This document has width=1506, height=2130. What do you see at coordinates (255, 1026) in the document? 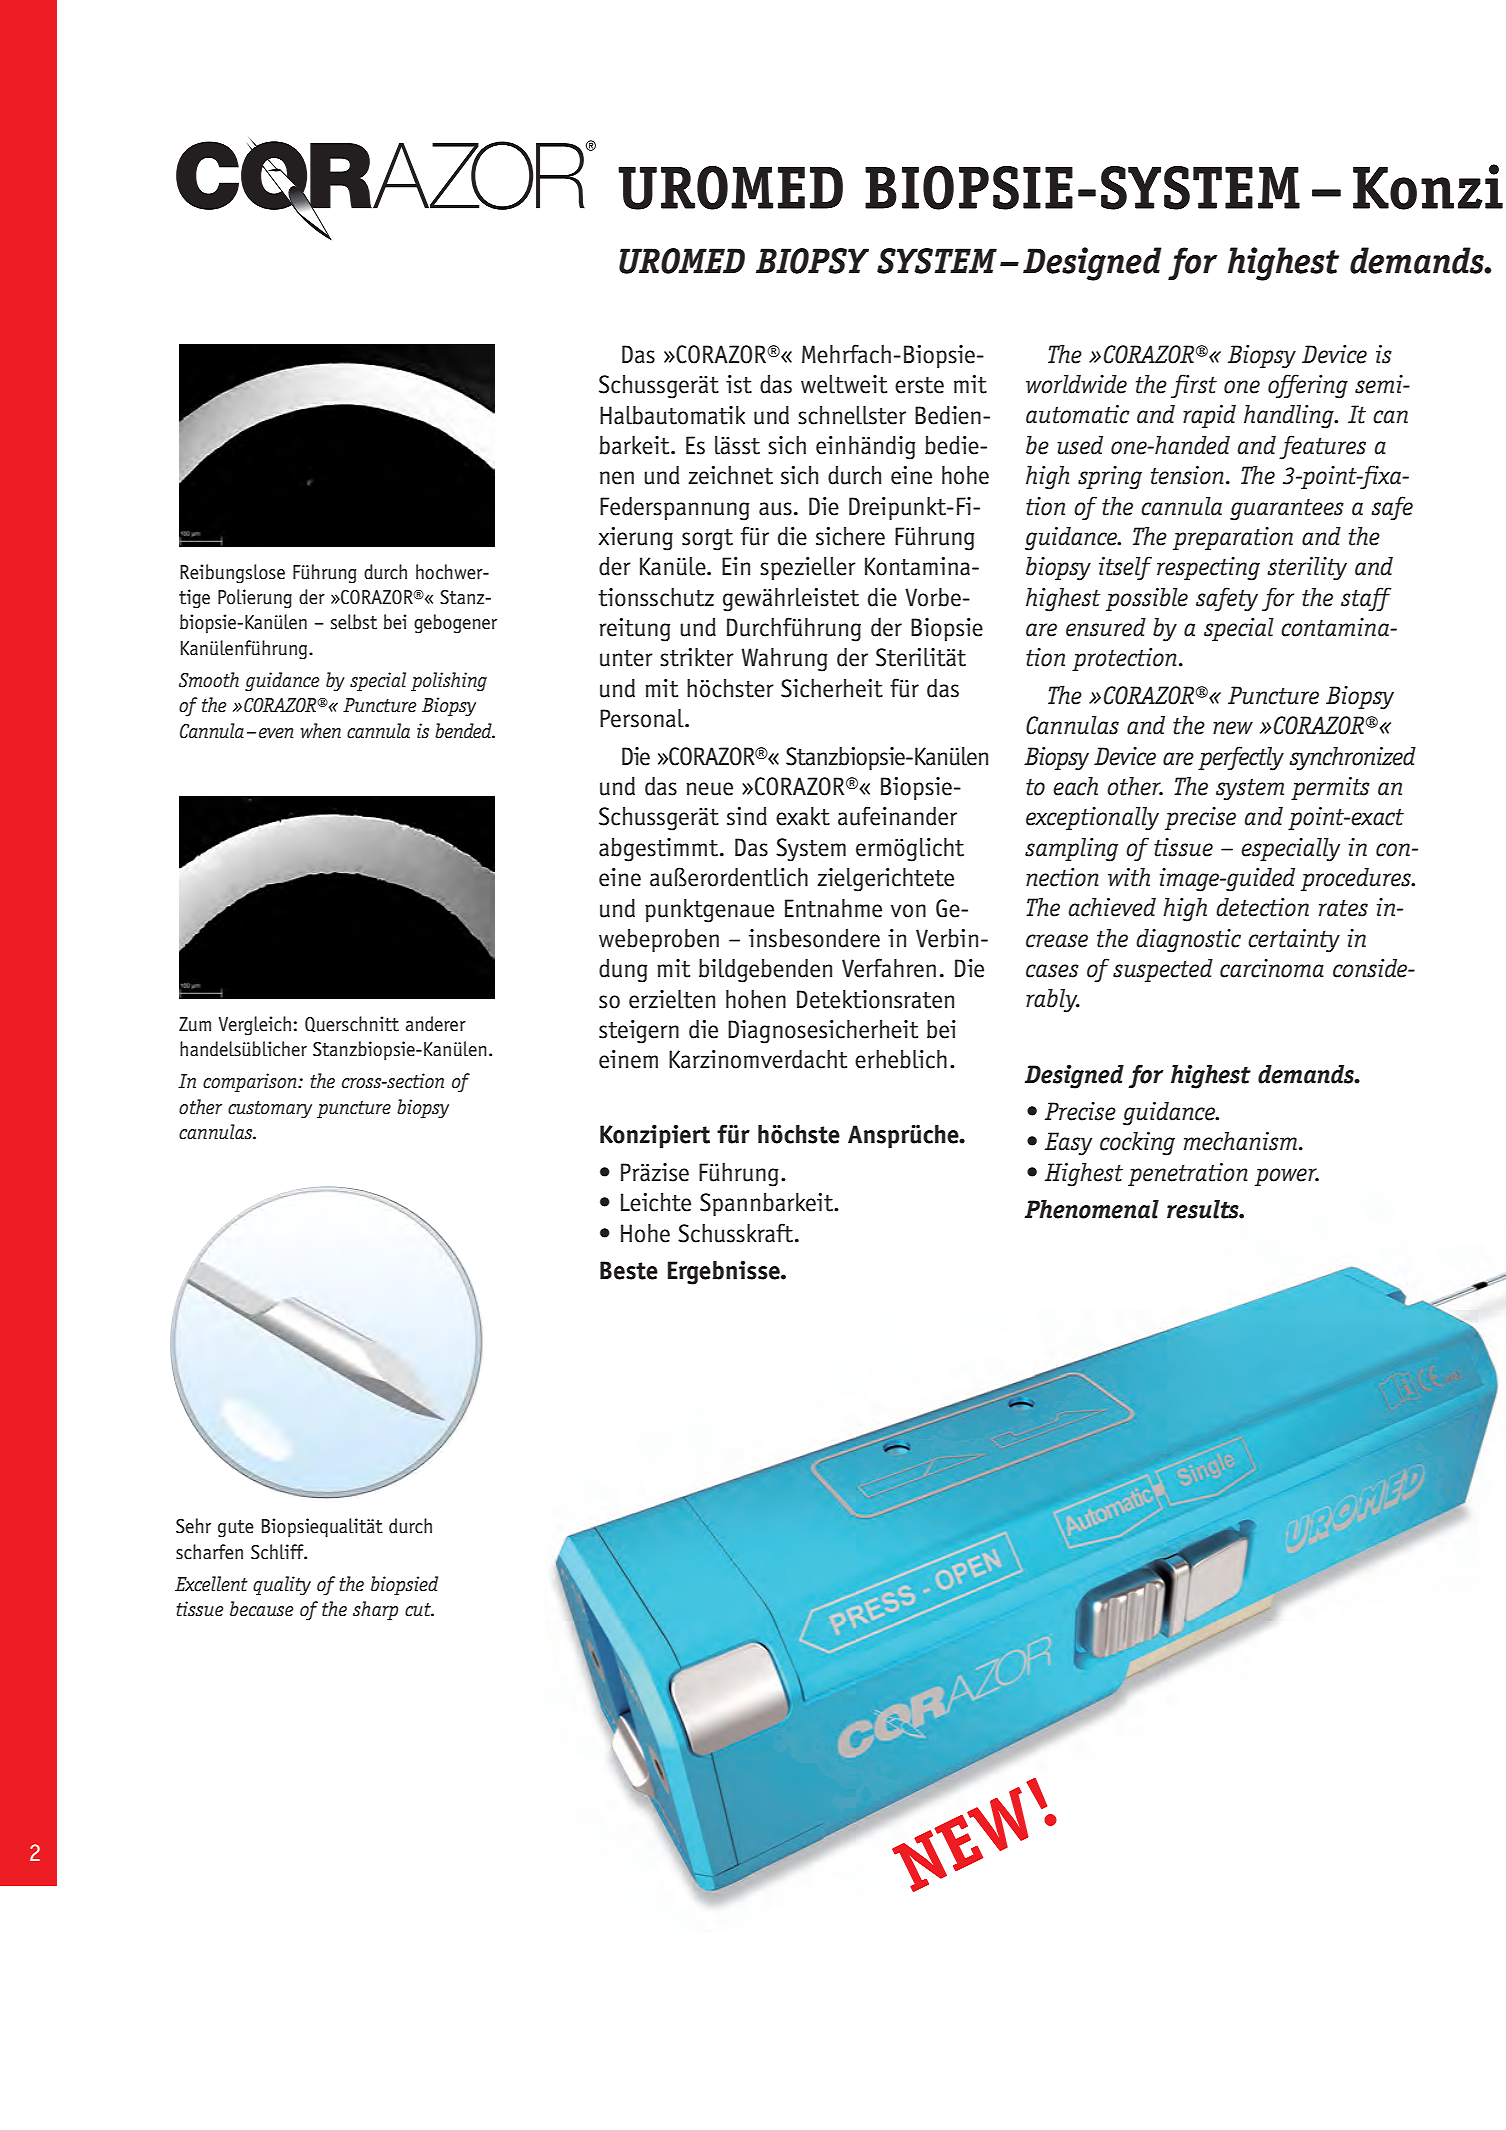
I see `Vergleich` at bounding box center [255, 1026].
